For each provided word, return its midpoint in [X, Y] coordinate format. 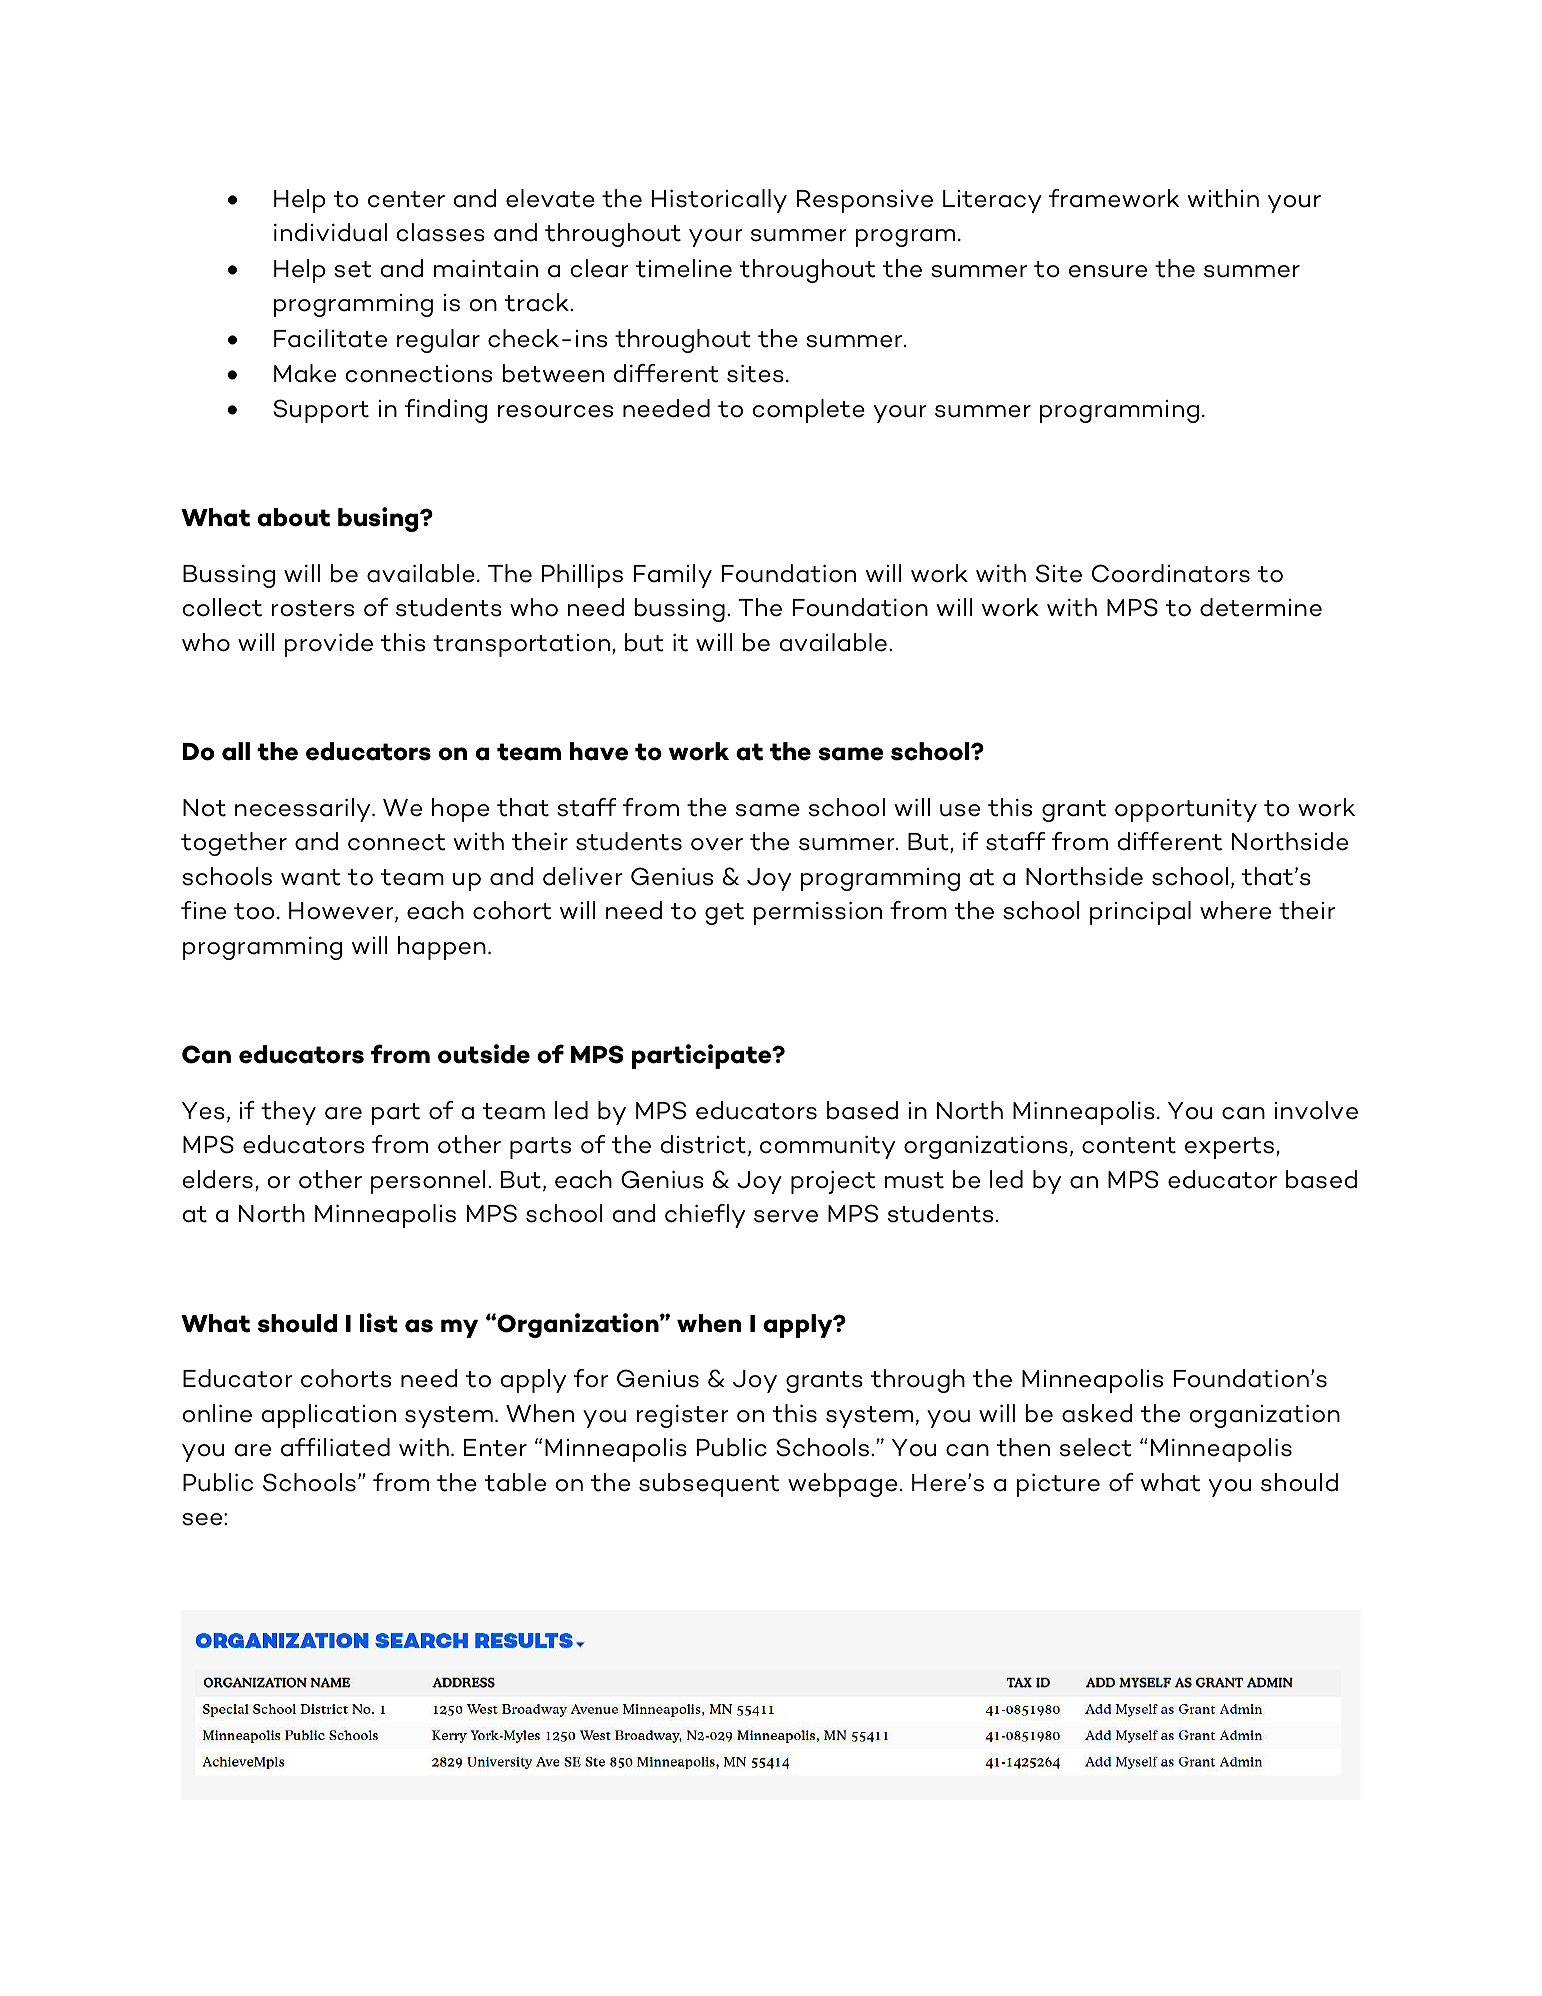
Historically [719, 201]
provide [328, 645]
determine [1261, 607]
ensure [1108, 271]
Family [673, 576]
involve [1316, 1110]
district [703, 1144]
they [288, 1113]
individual [330, 232]
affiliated [335, 1447]
